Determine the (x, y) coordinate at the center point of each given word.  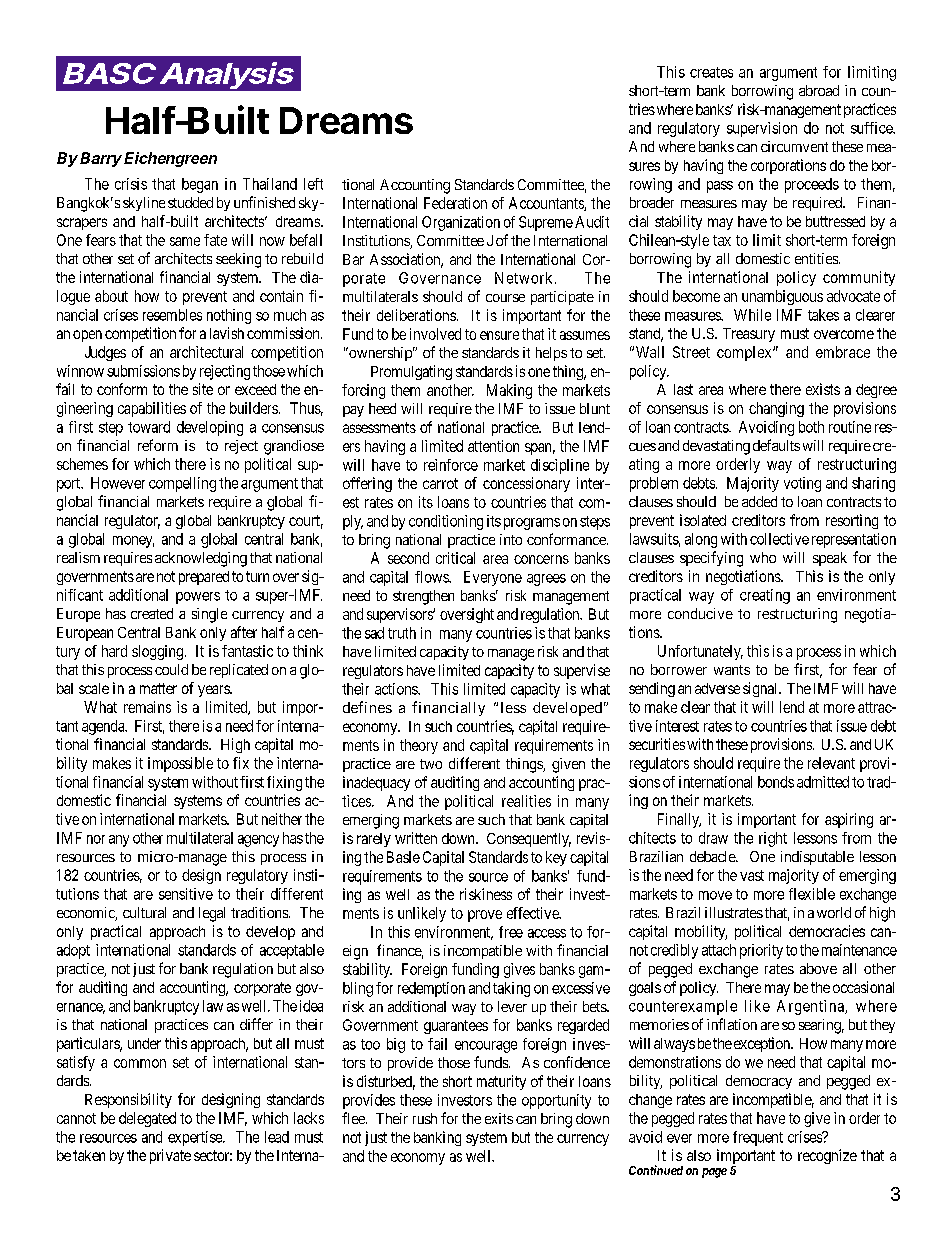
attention (493, 446)
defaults (776, 445)
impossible (180, 764)
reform (158, 445)
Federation (455, 203)
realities (526, 801)
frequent (758, 1138)
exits (499, 1118)
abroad (819, 90)
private (170, 1156)
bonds (776, 782)
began (200, 185)
